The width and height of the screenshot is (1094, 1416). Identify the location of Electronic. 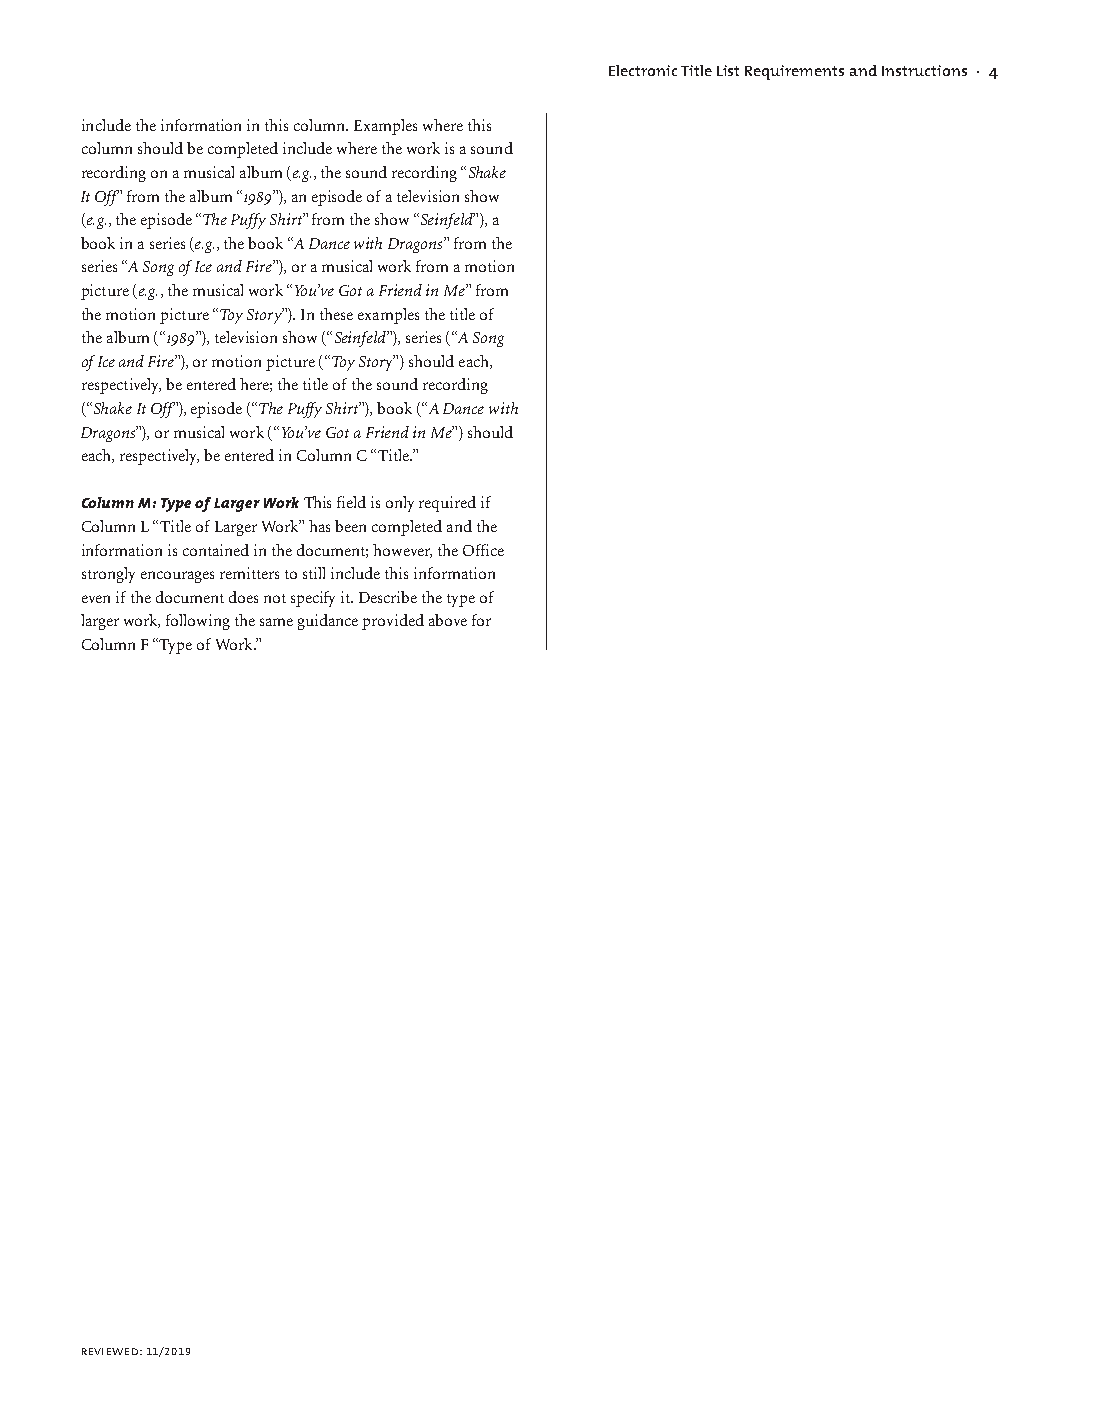
(643, 70).
